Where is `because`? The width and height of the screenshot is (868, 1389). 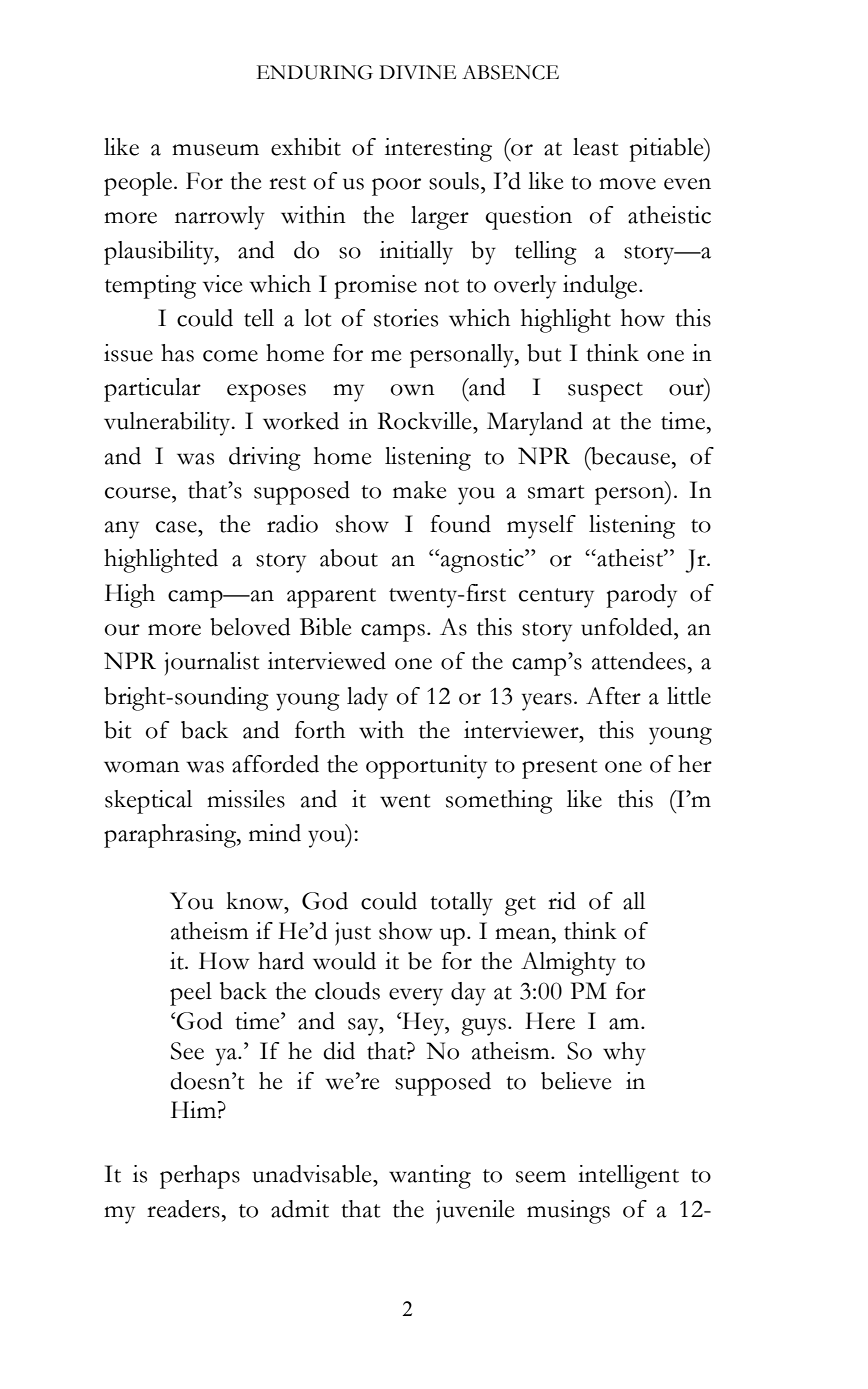 because is located at coordinates (631, 456).
